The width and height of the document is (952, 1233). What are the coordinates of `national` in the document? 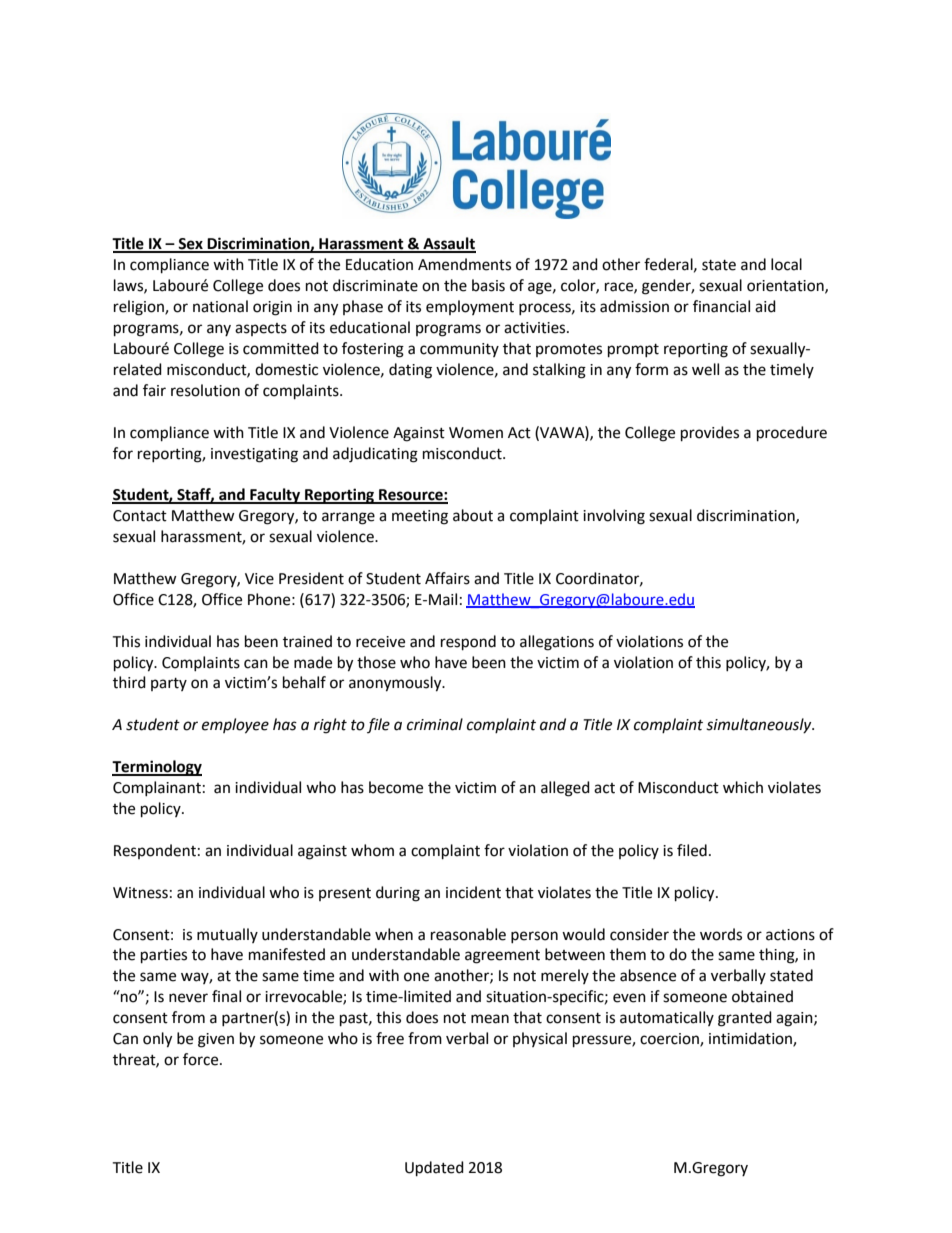 It's located at (220, 306).
